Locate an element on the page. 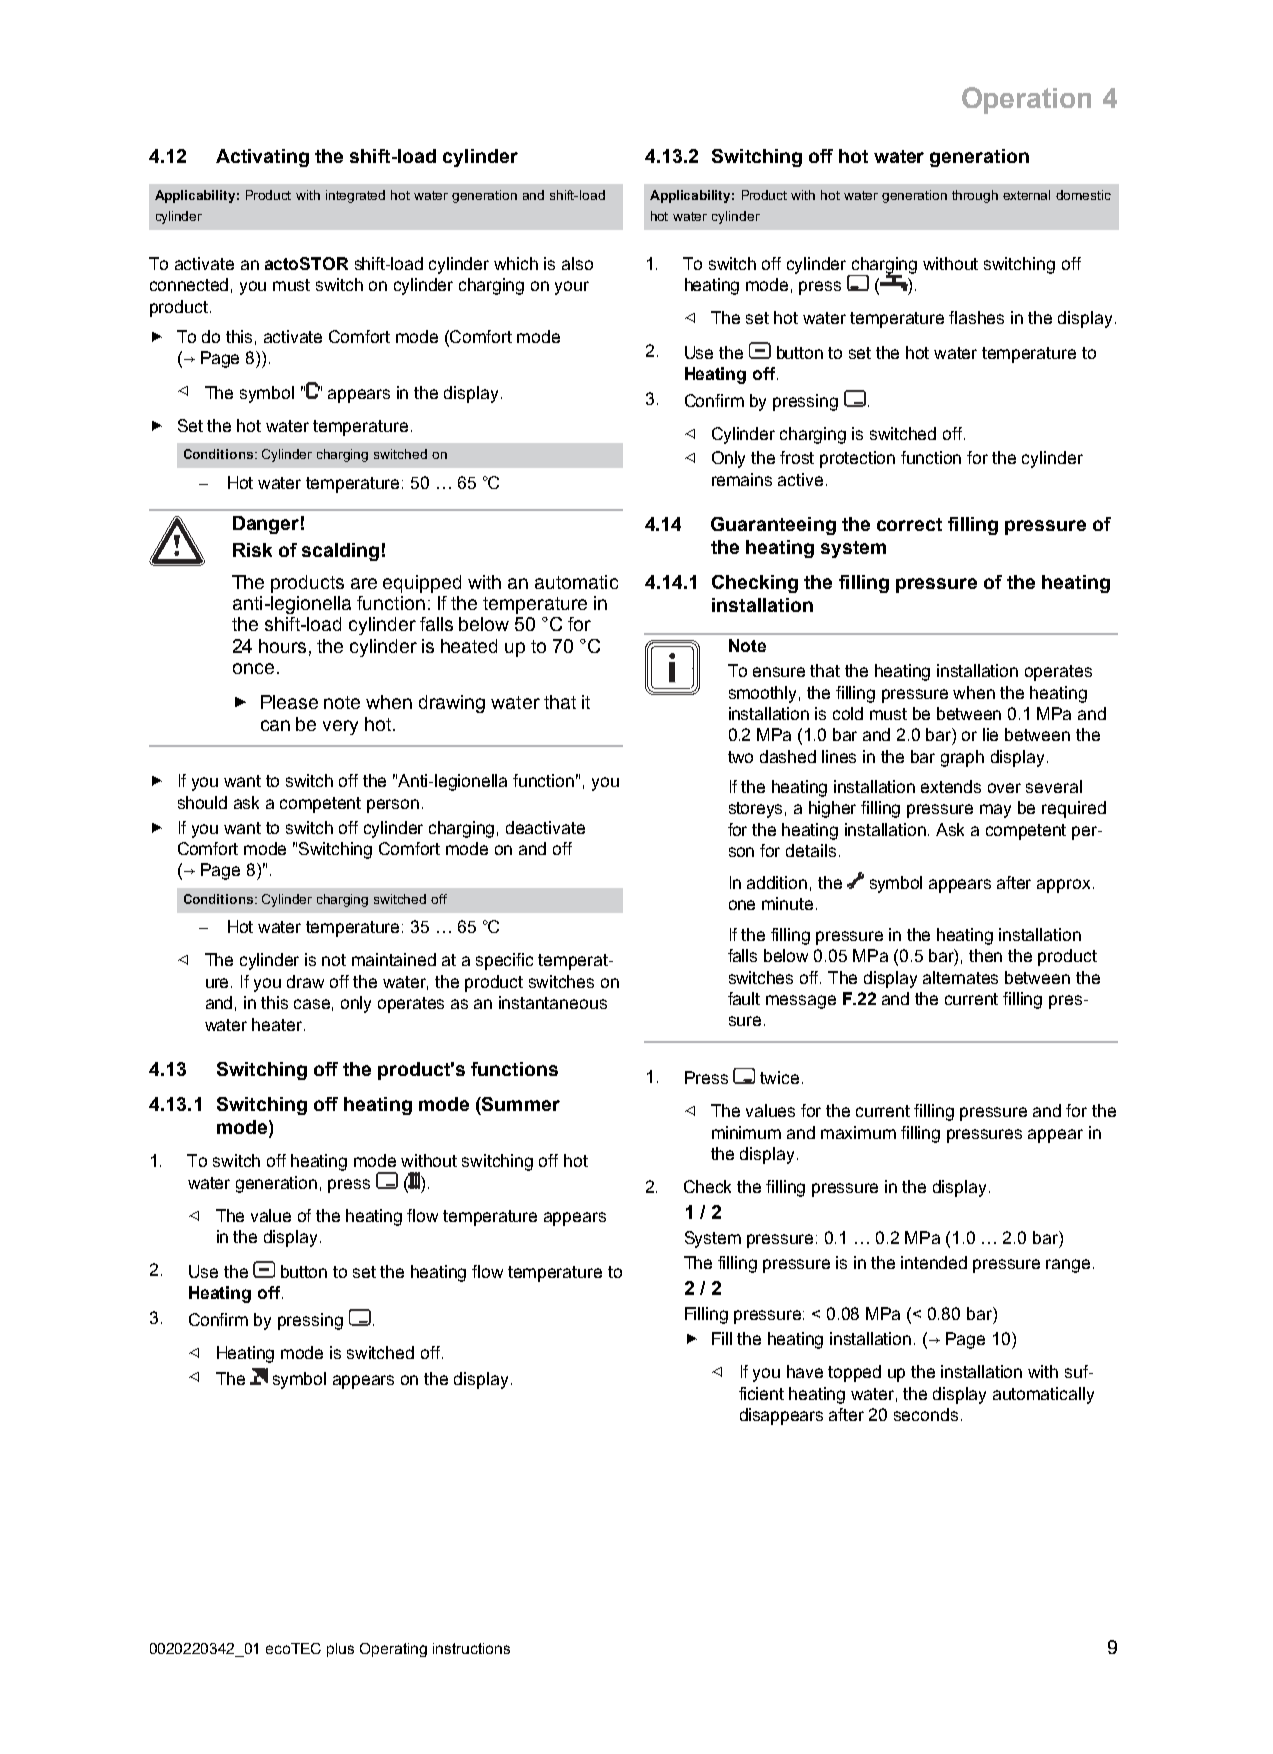 This document has width=1273, height=1754. instructions is located at coordinates (471, 1648).
